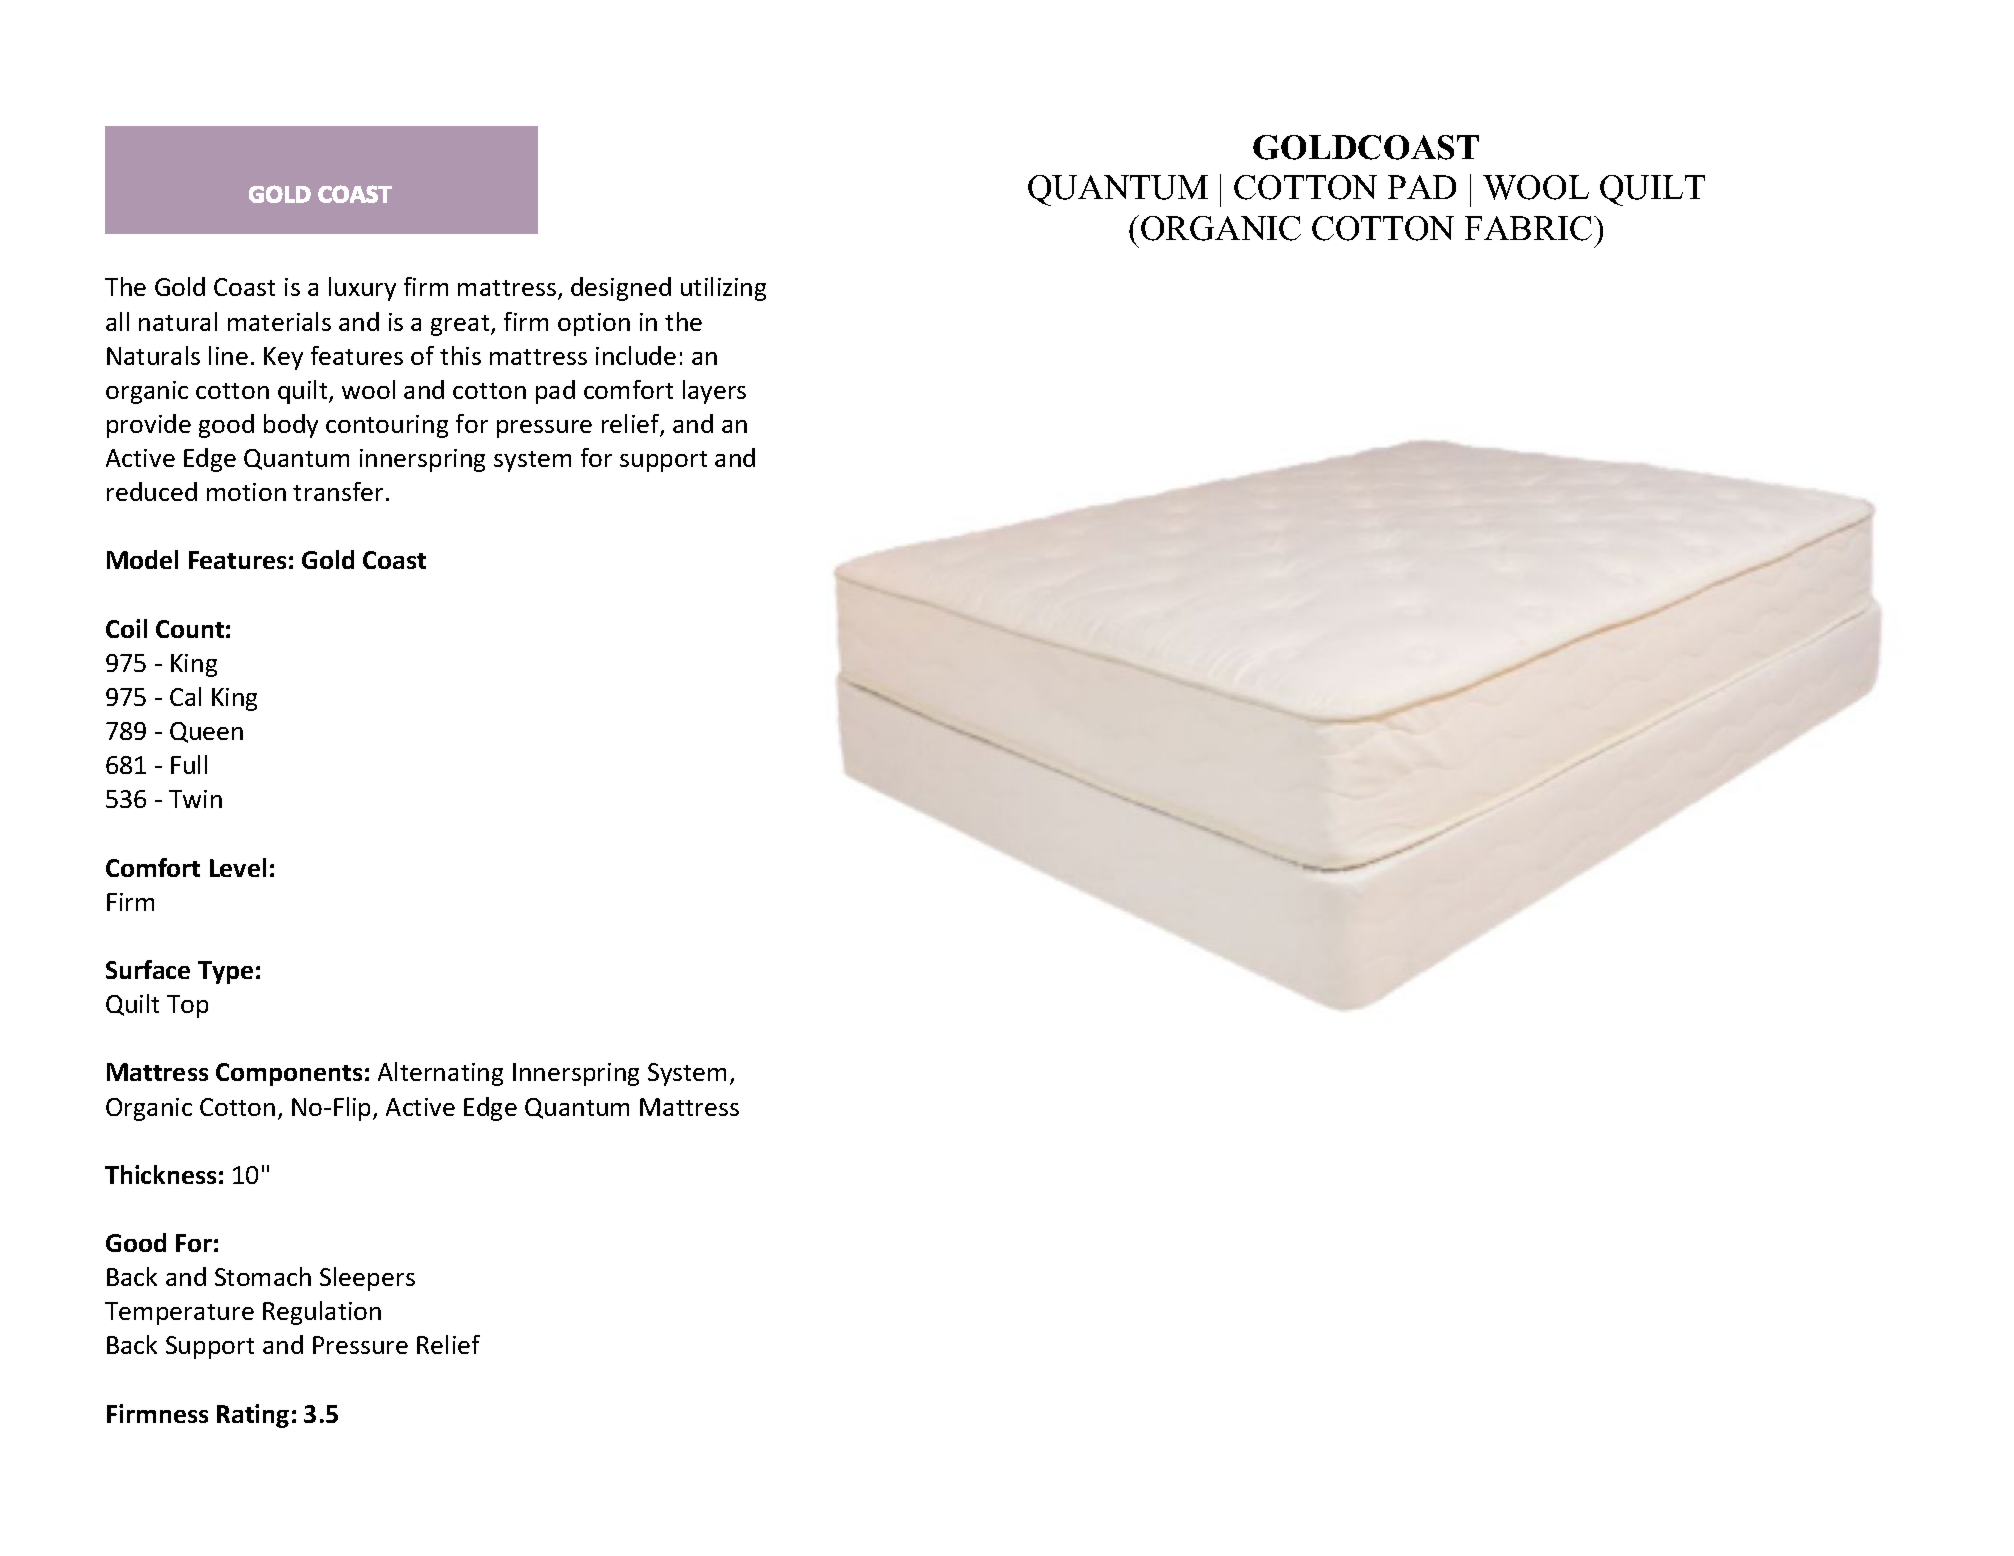 This page has width=2014, height=1556. What do you see at coordinates (1528, 228) in the page?
I see `FABRIC` at bounding box center [1528, 228].
